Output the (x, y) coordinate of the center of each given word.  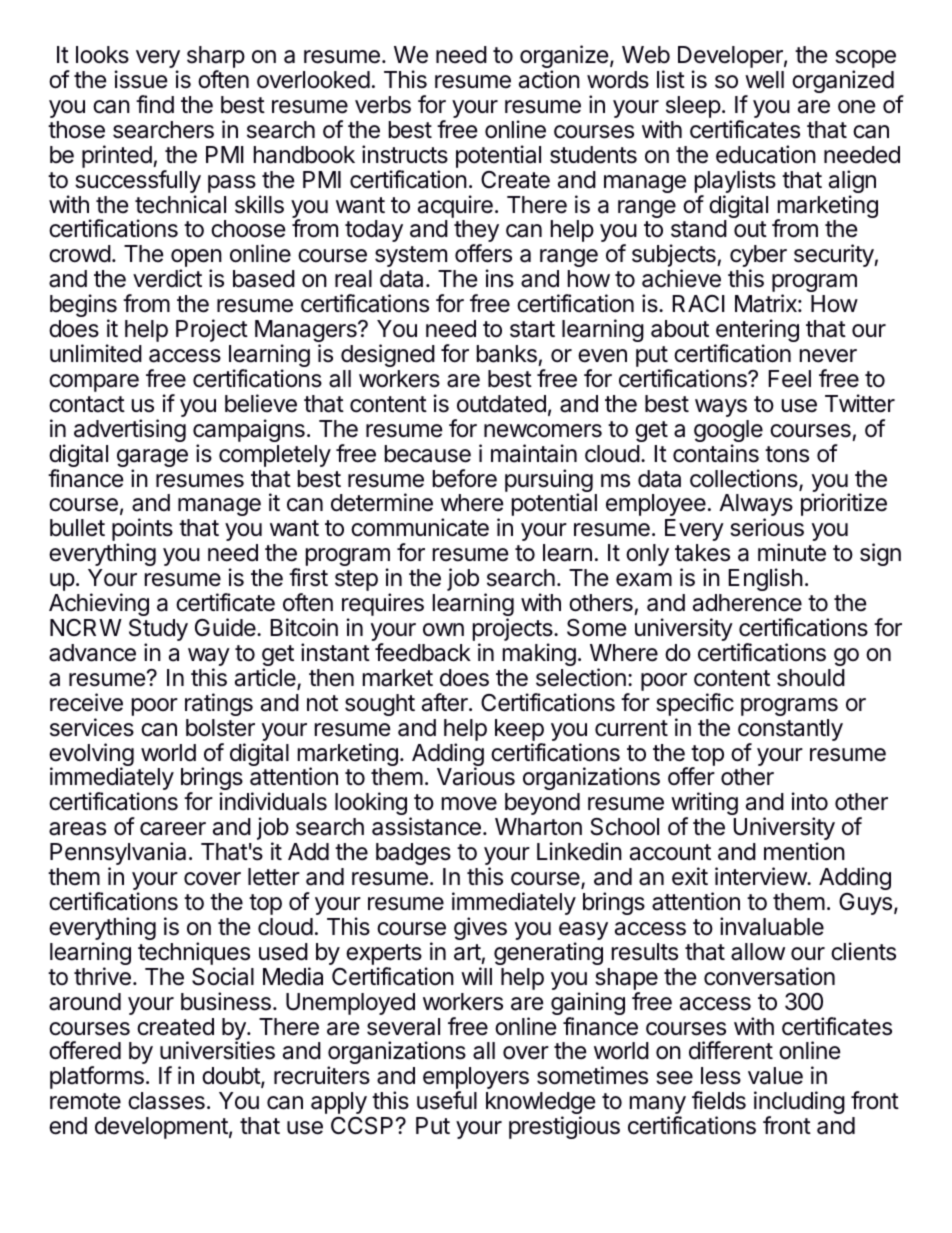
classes (166, 1101)
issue (141, 79)
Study (158, 631)
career (173, 829)
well (764, 80)
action (549, 79)
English (765, 579)
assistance (426, 826)
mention (804, 851)
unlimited (96, 353)
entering (757, 332)
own (443, 630)
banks (507, 354)
